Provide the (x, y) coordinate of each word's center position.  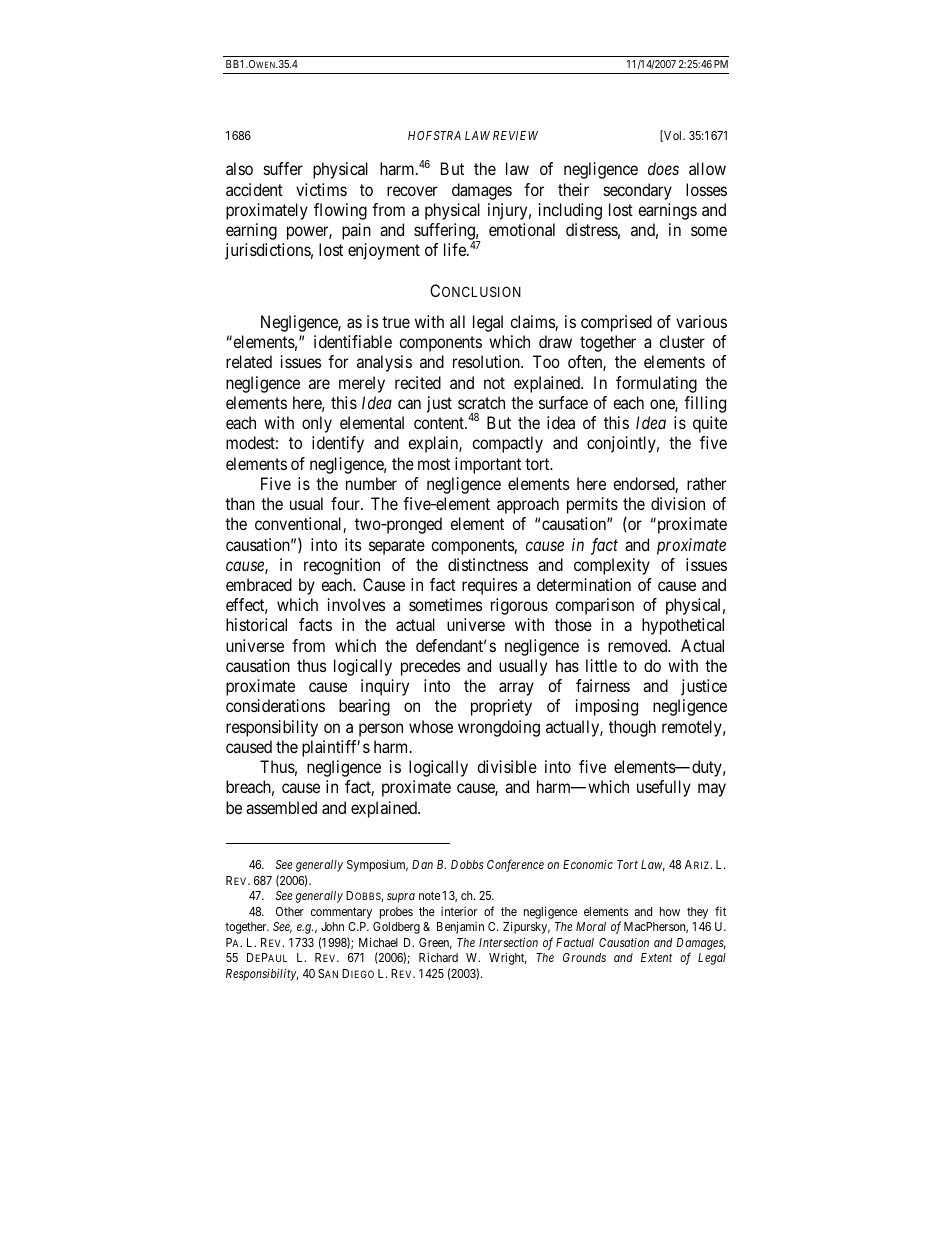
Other (290, 911)
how (670, 911)
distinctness (488, 564)
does (663, 168)
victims (321, 189)
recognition (342, 566)
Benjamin (460, 927)
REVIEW (515, 135)
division (678, 503)
